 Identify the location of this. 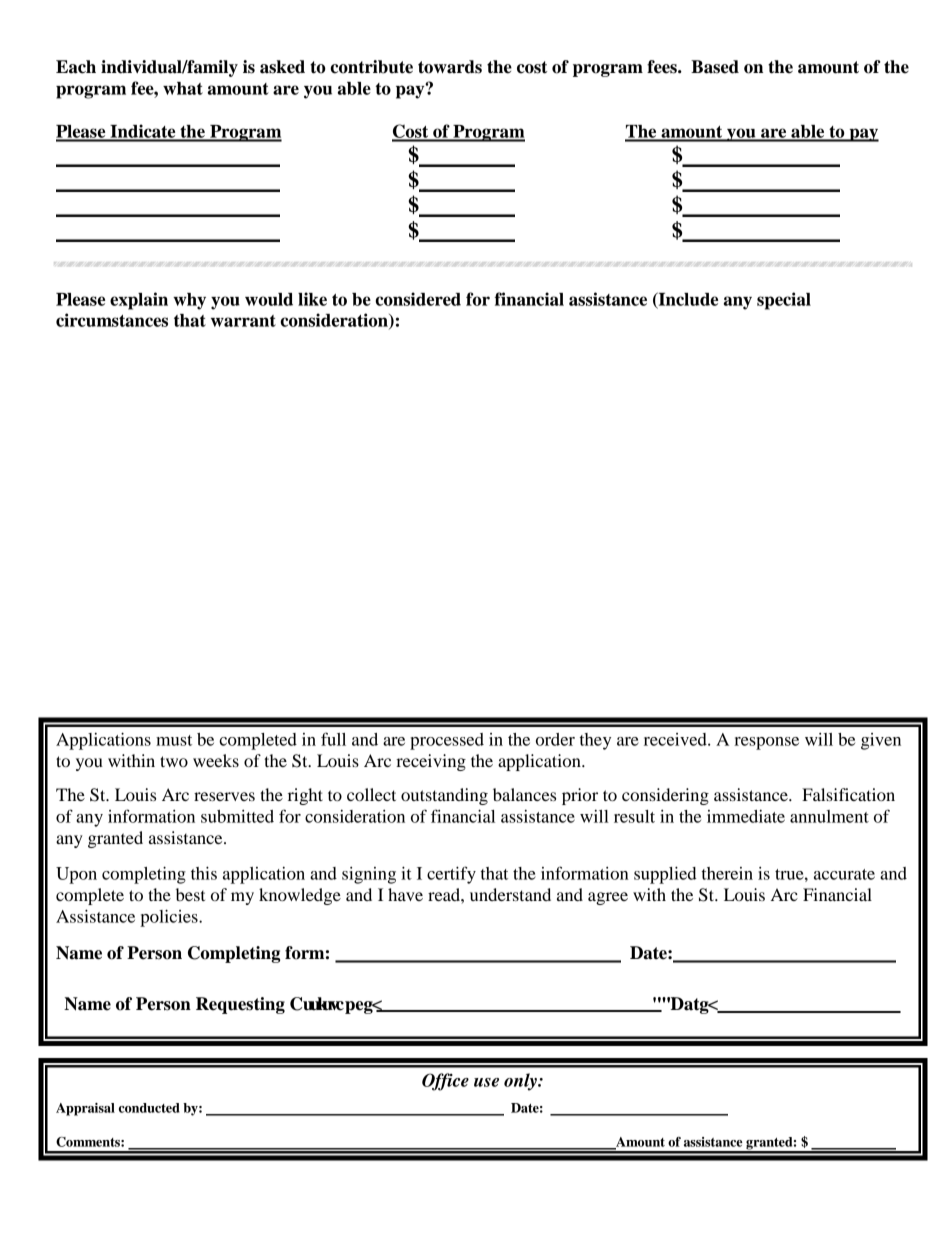
(204, 873).
